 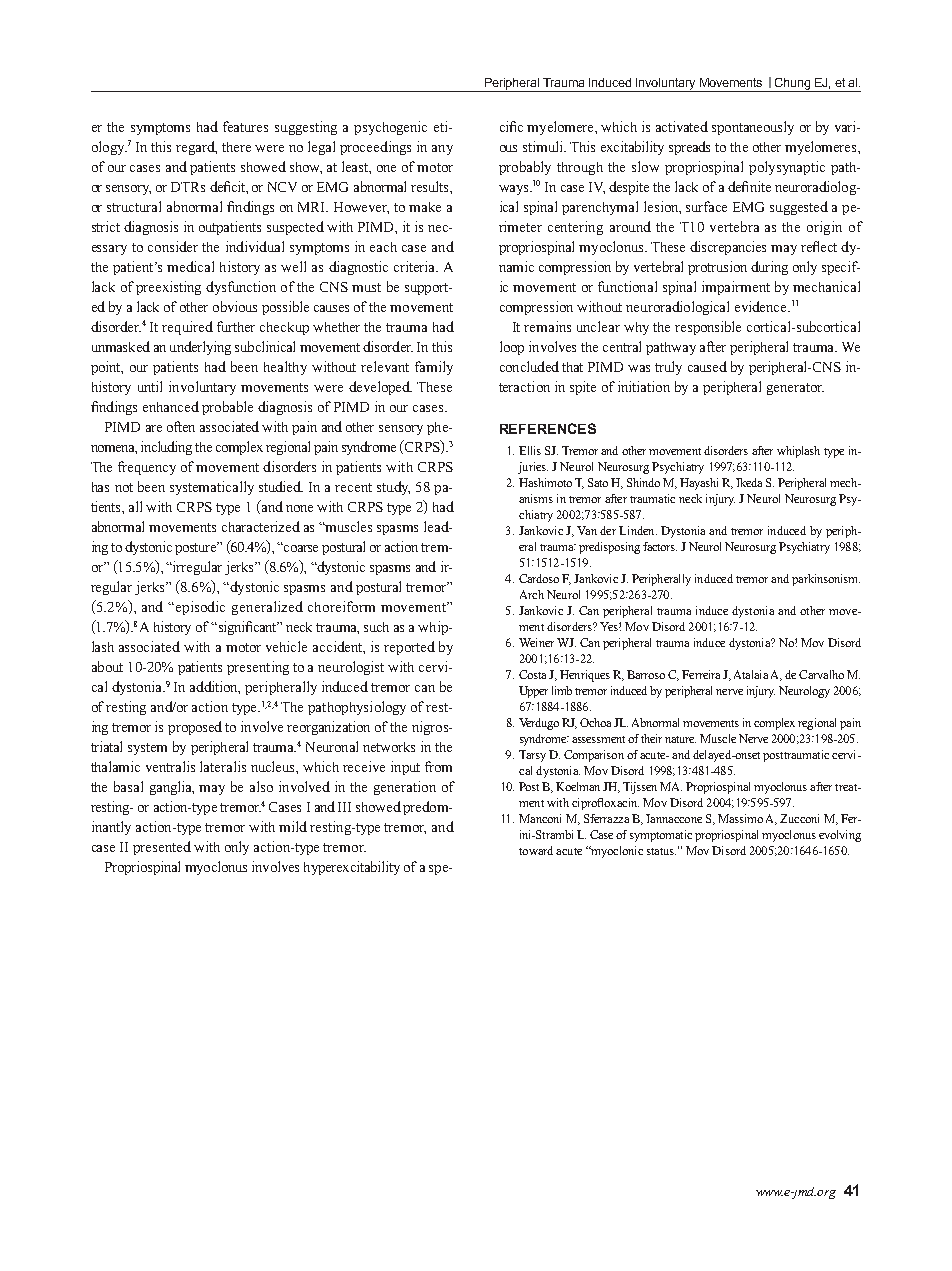 I want to click on features, so click(x=245, y=126).
